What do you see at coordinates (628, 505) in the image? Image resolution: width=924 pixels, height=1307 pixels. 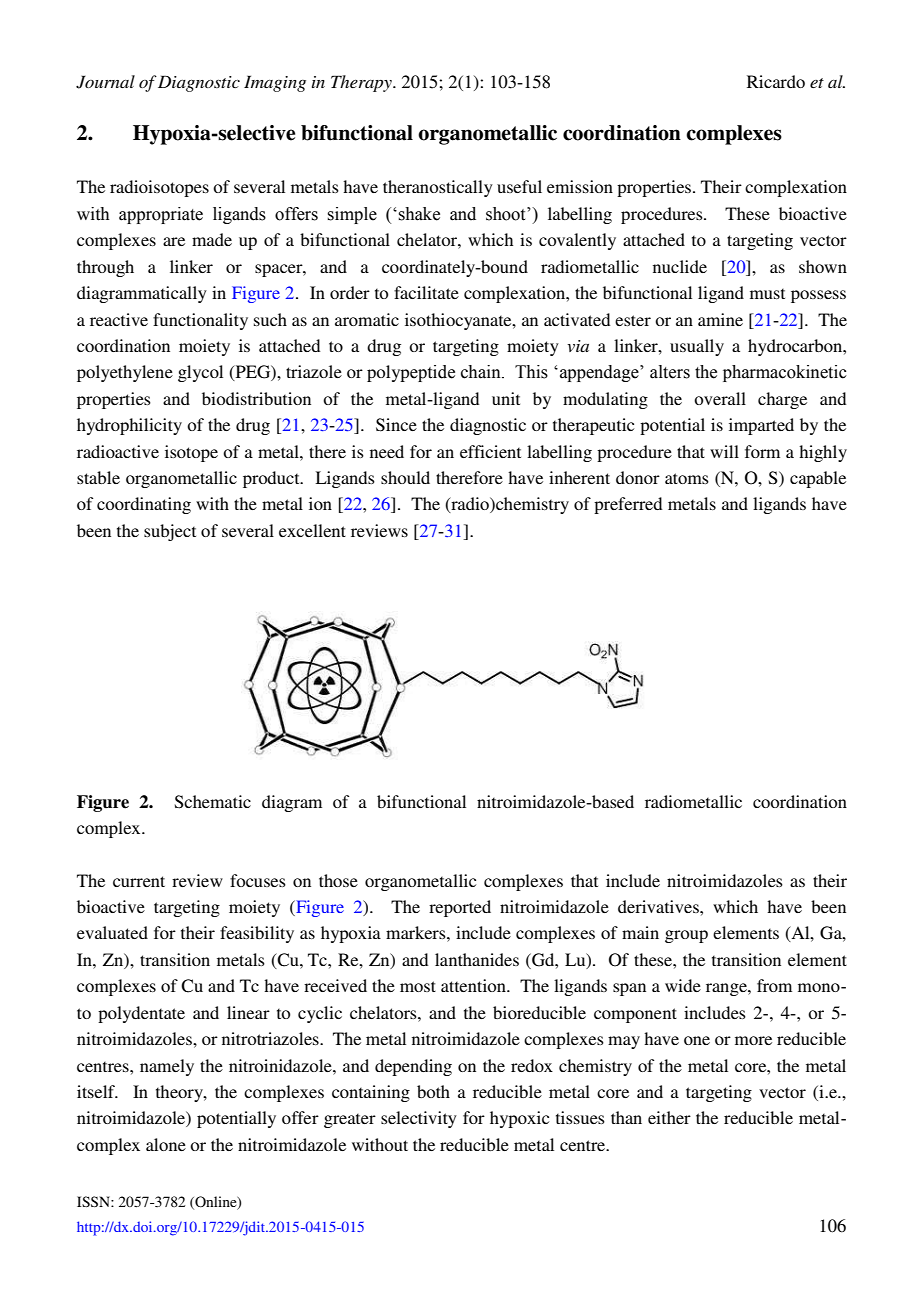 I see `preferred` at bounding box center [628, 505].
